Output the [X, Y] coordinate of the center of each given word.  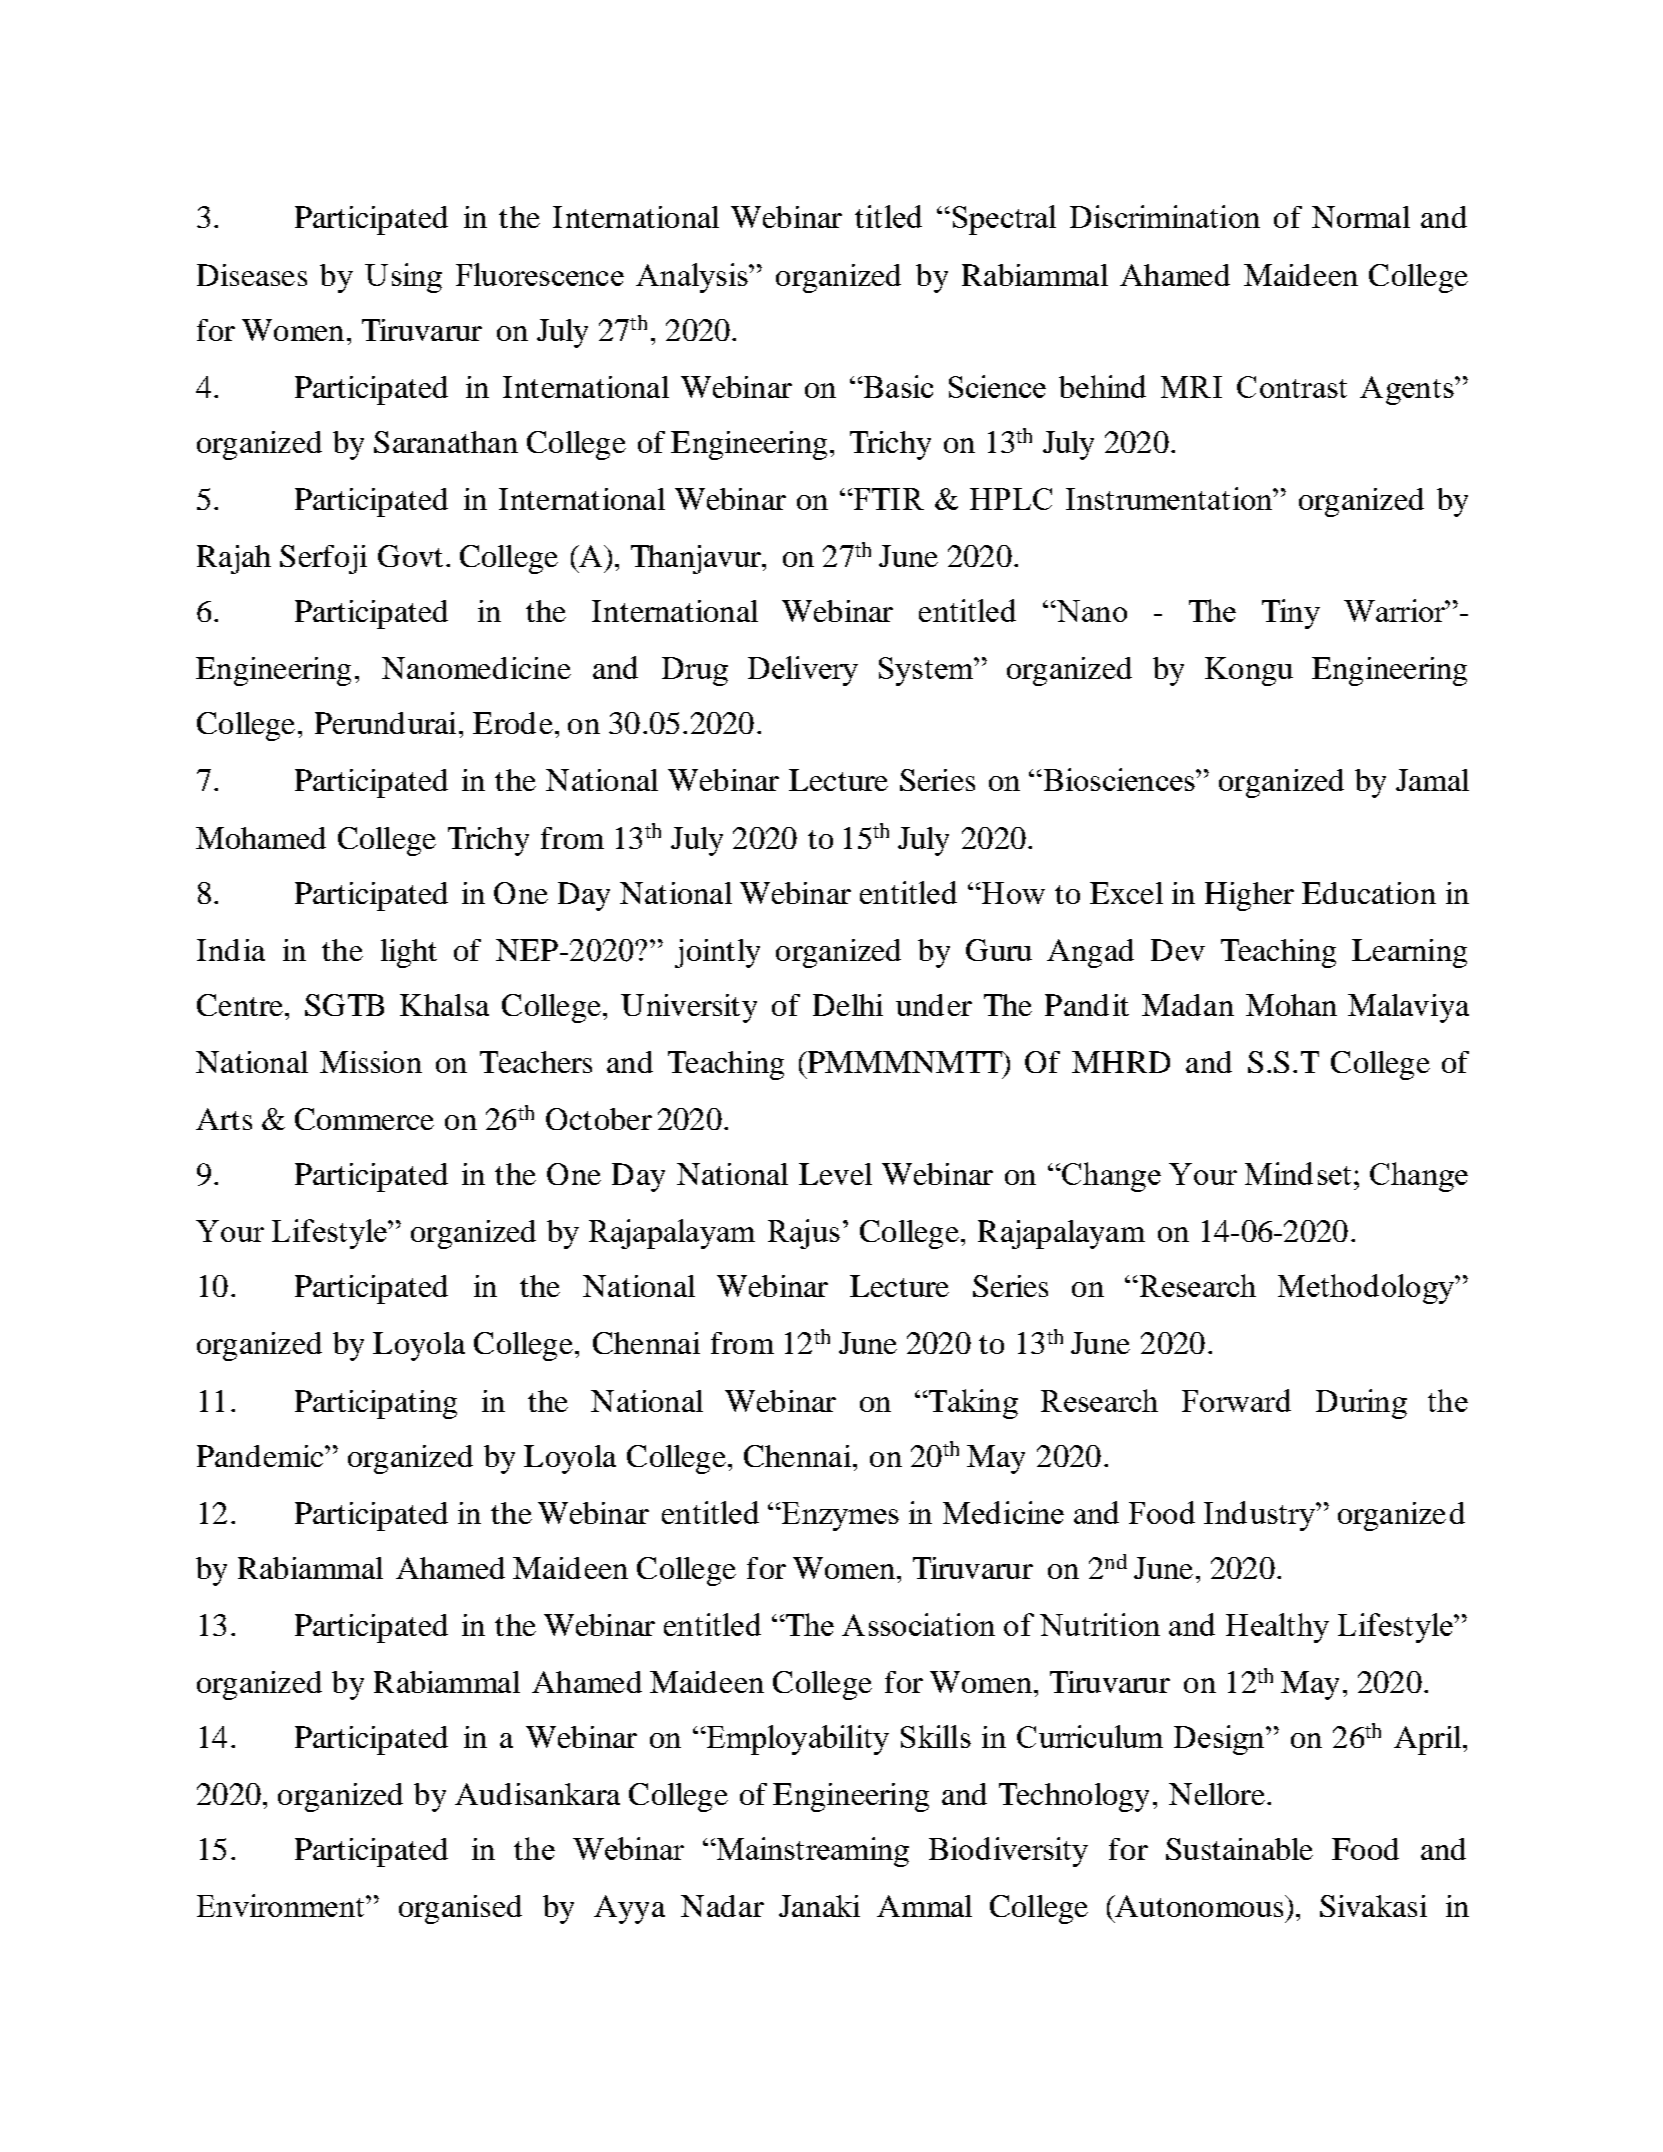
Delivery [803, 671]
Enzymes [839, 1516]
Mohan [1291, 1005]
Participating [376, 1404]
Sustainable [1239, 1849]
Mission [371, 1062]
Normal [1361, 217]
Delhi [848, 1005]
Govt [410, 556]
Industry [1260, 1516]
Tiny [1291, 614]
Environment [280, 1905]
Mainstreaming [811, 1852]
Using [403, 278]
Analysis [693, 278]
